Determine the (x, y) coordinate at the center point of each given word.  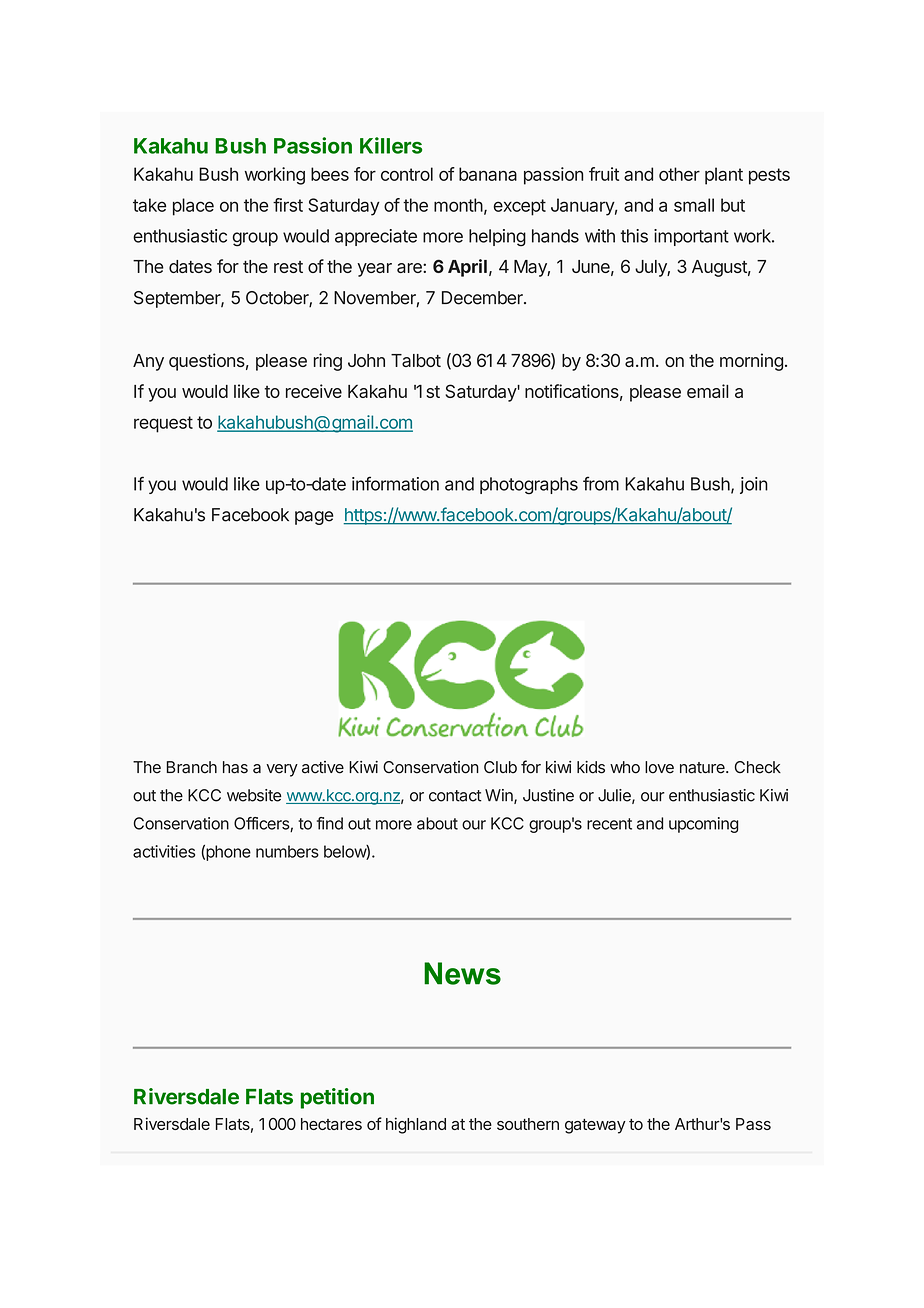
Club (500, 767)
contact (455, 796)
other (679, 174)
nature (703, 768)
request (163, 424)
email (707, 391)
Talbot (416, 360)
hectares (331, 1124)
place (193, 207)
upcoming (703, 825)
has (235, 767)
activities (164, 851)
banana (488, 174)
